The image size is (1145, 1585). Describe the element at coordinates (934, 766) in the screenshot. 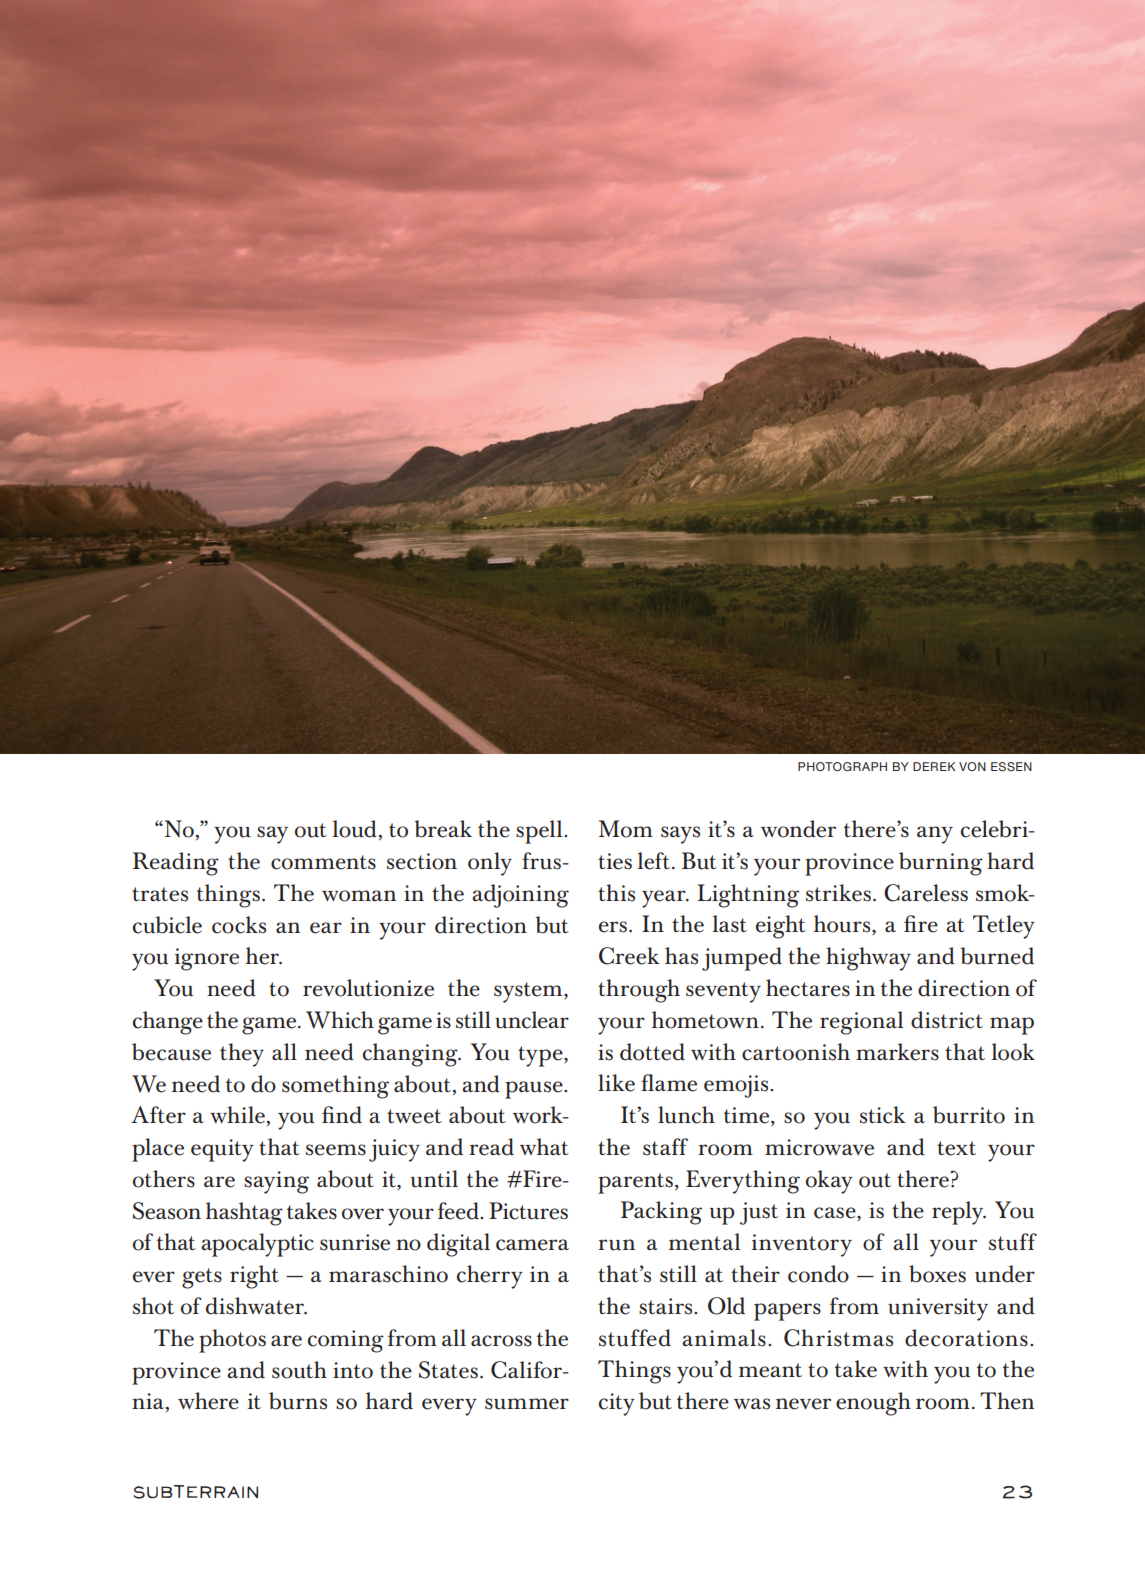

I see `derek` at that location.
